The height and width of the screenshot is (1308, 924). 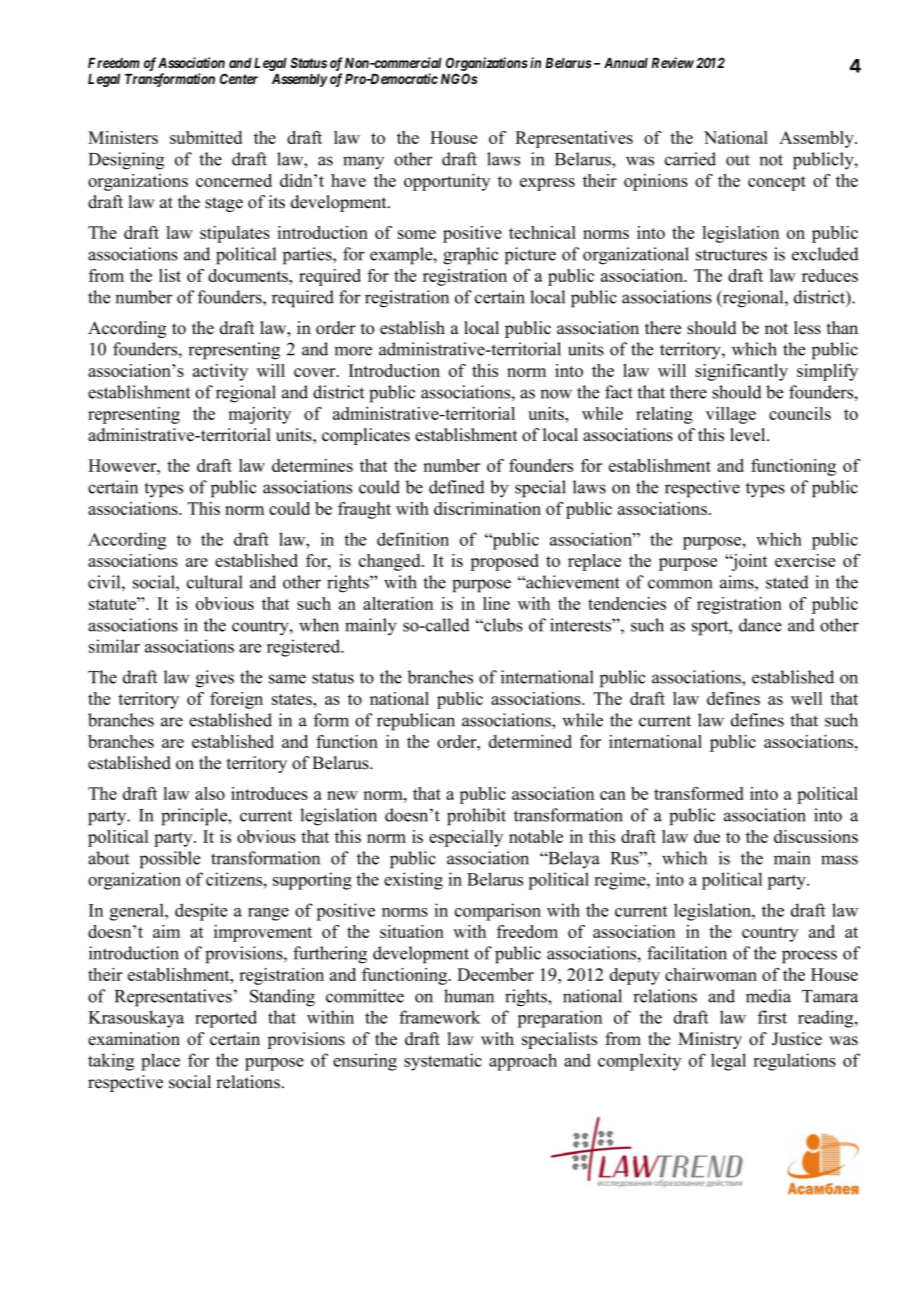 What do you see at coordinates (439, 1017) in the screenshot?
I see `framework` at bounding box center [439, 1017].
